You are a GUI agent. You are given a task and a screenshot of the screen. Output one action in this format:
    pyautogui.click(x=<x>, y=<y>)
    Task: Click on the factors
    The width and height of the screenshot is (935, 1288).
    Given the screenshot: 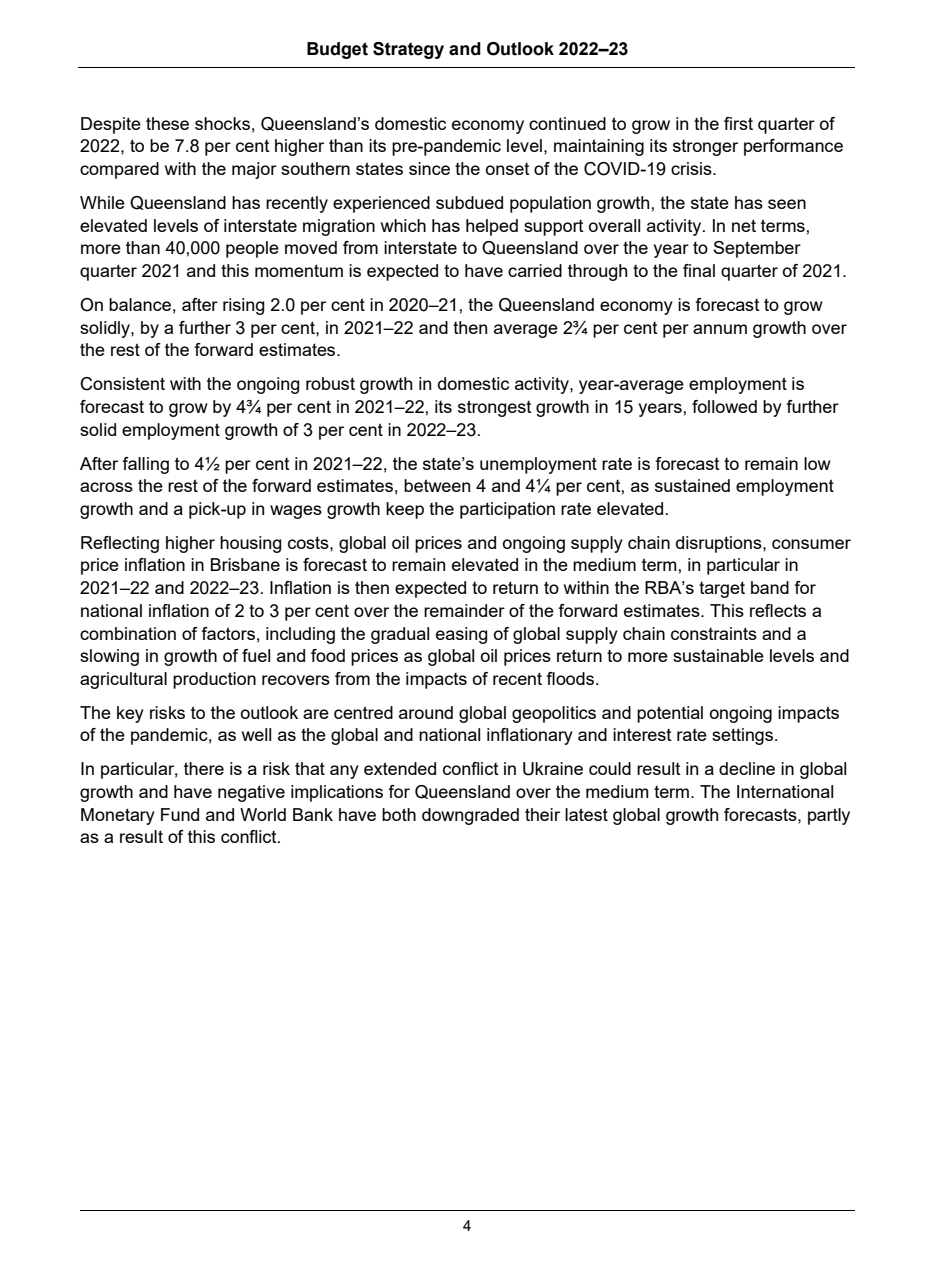 What is the action you would take?
    pyautogui.click(x=228, y=633)
